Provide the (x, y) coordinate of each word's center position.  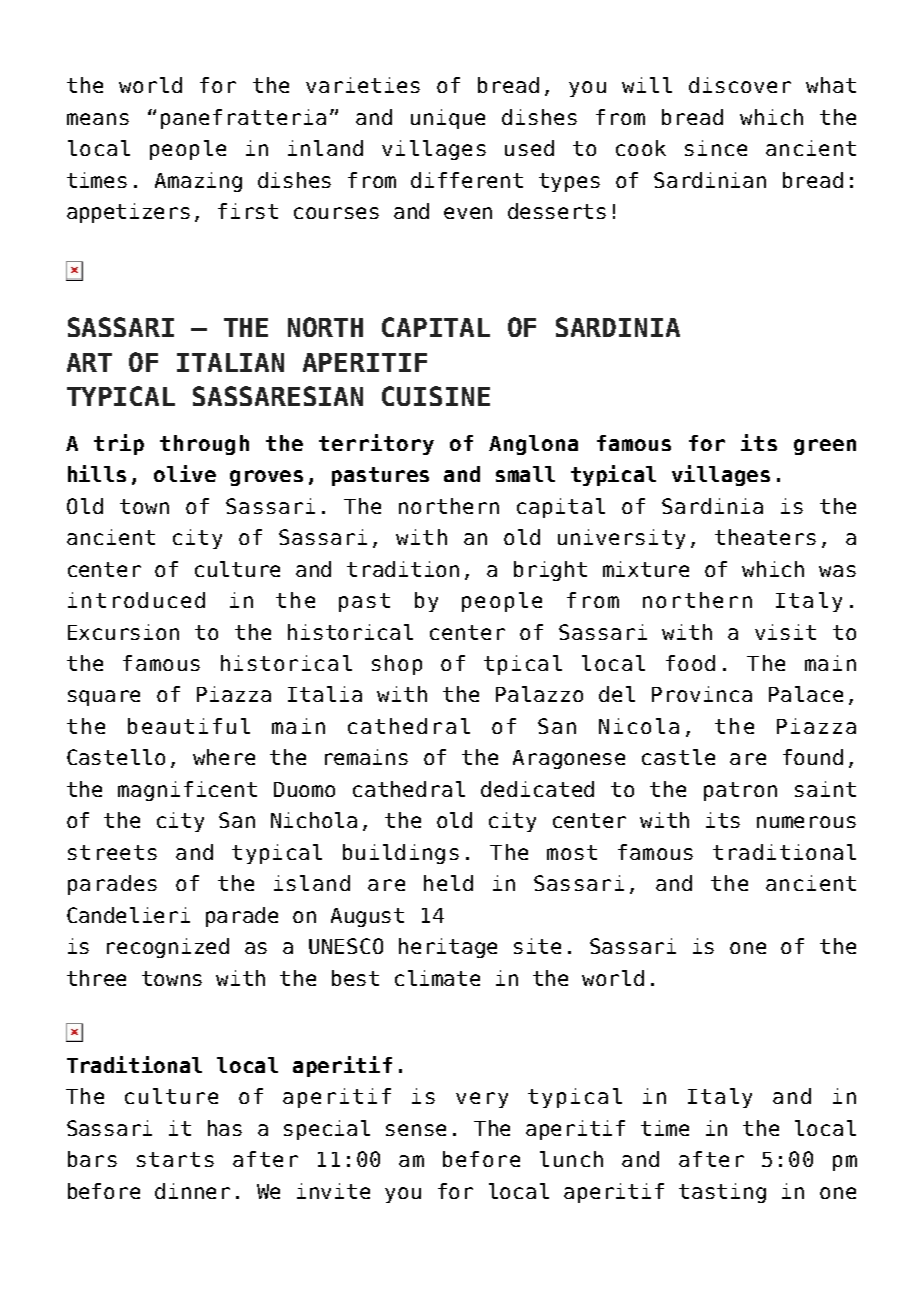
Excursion (123, 632)
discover (740, 85)
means (98, 119)
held (448, 883)
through (204, 445)
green (825, 447)
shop (397, 665)
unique (448, 119)
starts (175, 1159)
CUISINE (436, 396)
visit (785, 632)
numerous (806, 822)
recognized (168, 948)
